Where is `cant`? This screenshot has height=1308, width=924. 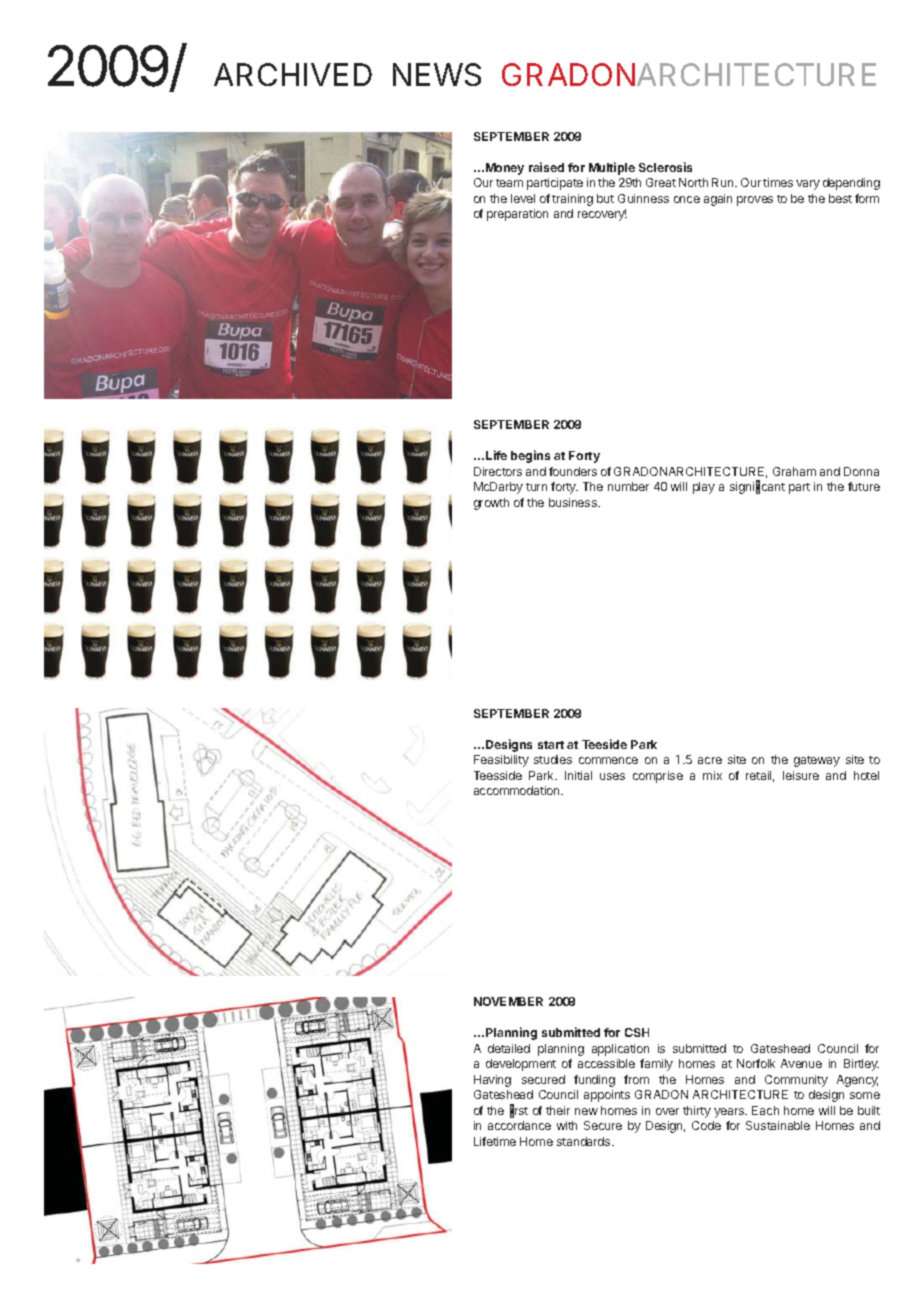 cant is located at coordinates (773, 487).
